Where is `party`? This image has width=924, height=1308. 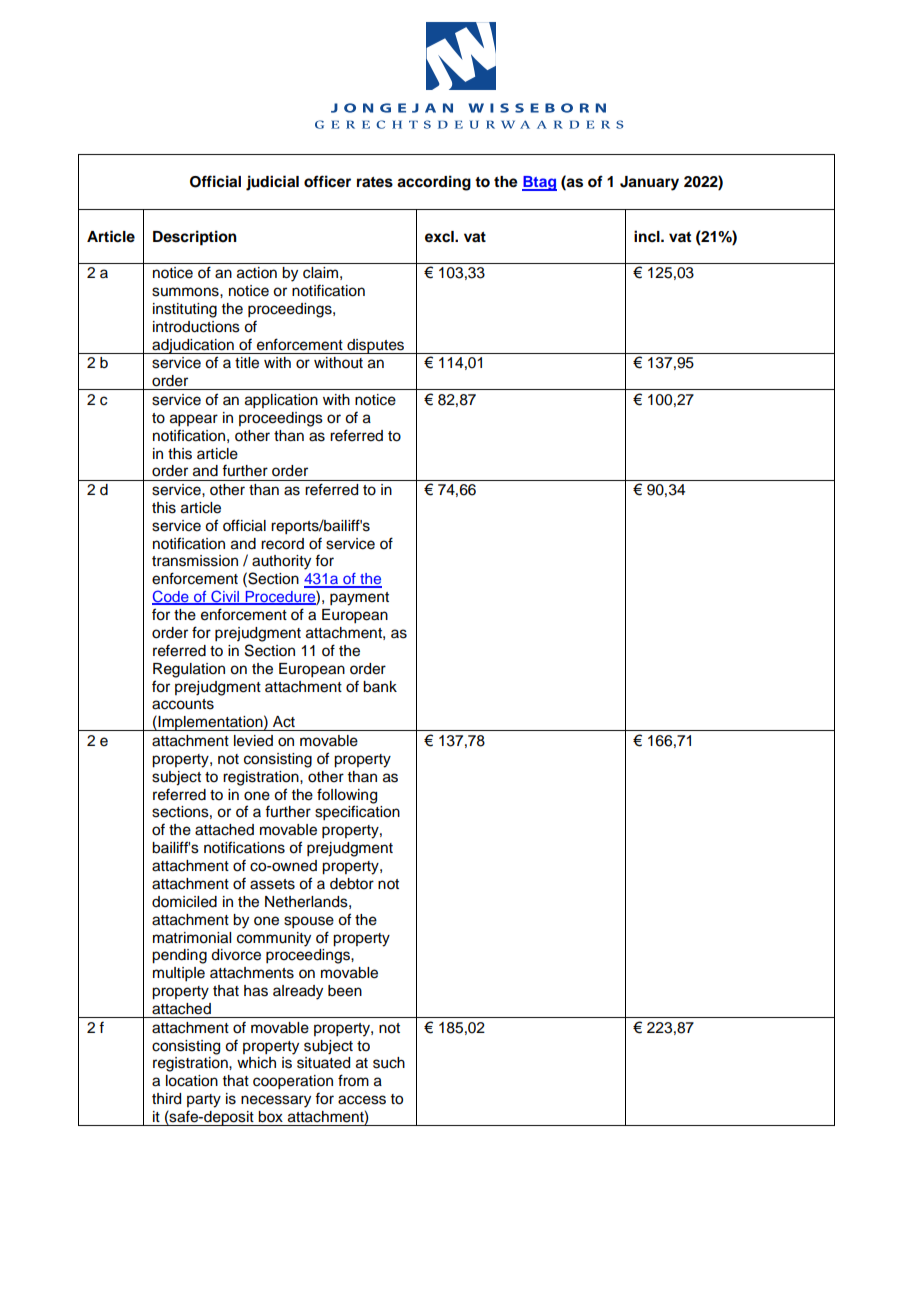
party is located at coordinates (204, 1101).
